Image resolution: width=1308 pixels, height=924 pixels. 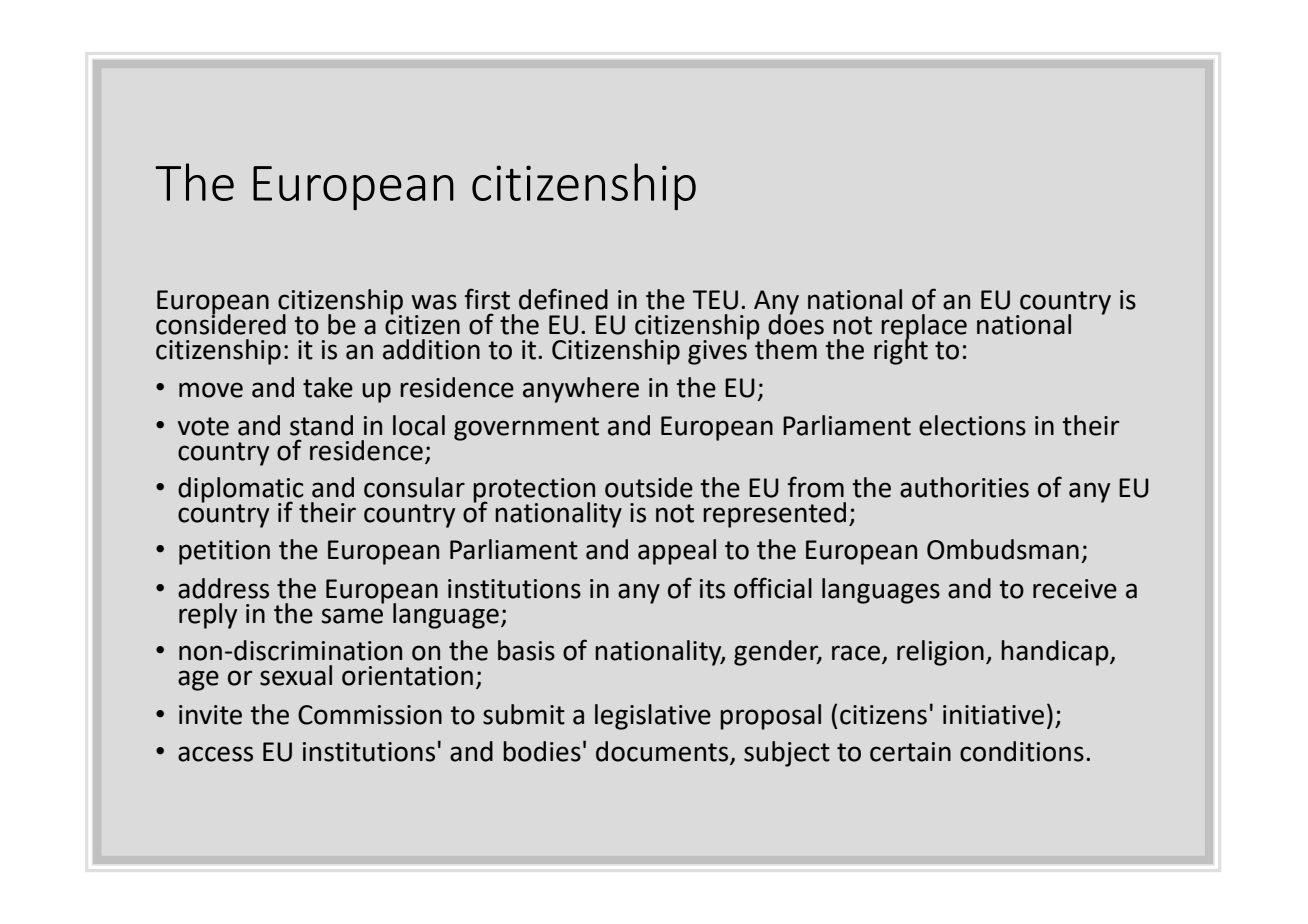 What do you see at coordinates (321, 425) in the screenshot?
I see `stand` at bounding box center [321, 425].
